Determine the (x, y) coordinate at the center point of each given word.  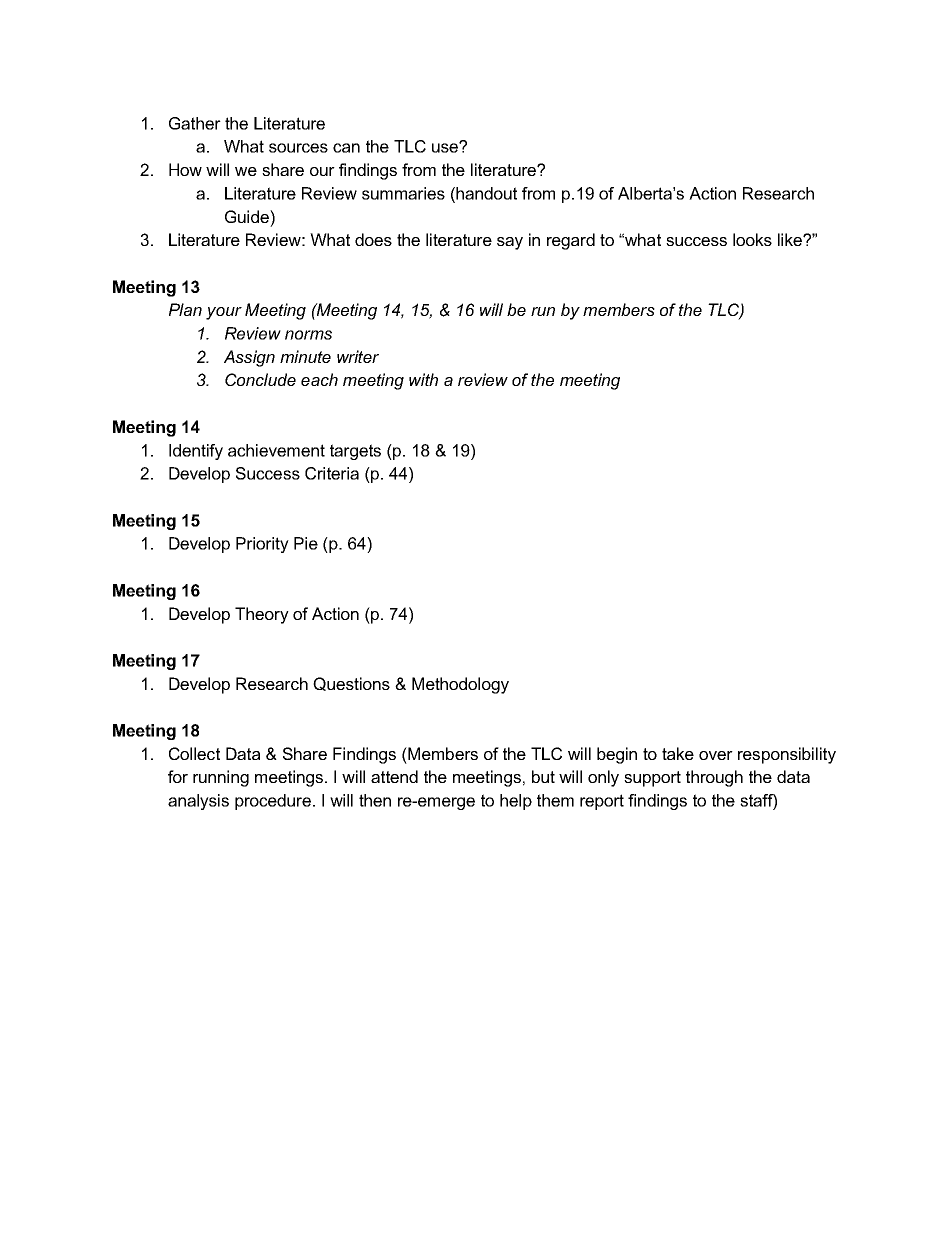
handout (486, 193)
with (423, 379)
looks (752, 239)
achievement (276, 450)
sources (298, 148)
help (516, 802)
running (221, 778)
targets (355, 452)
